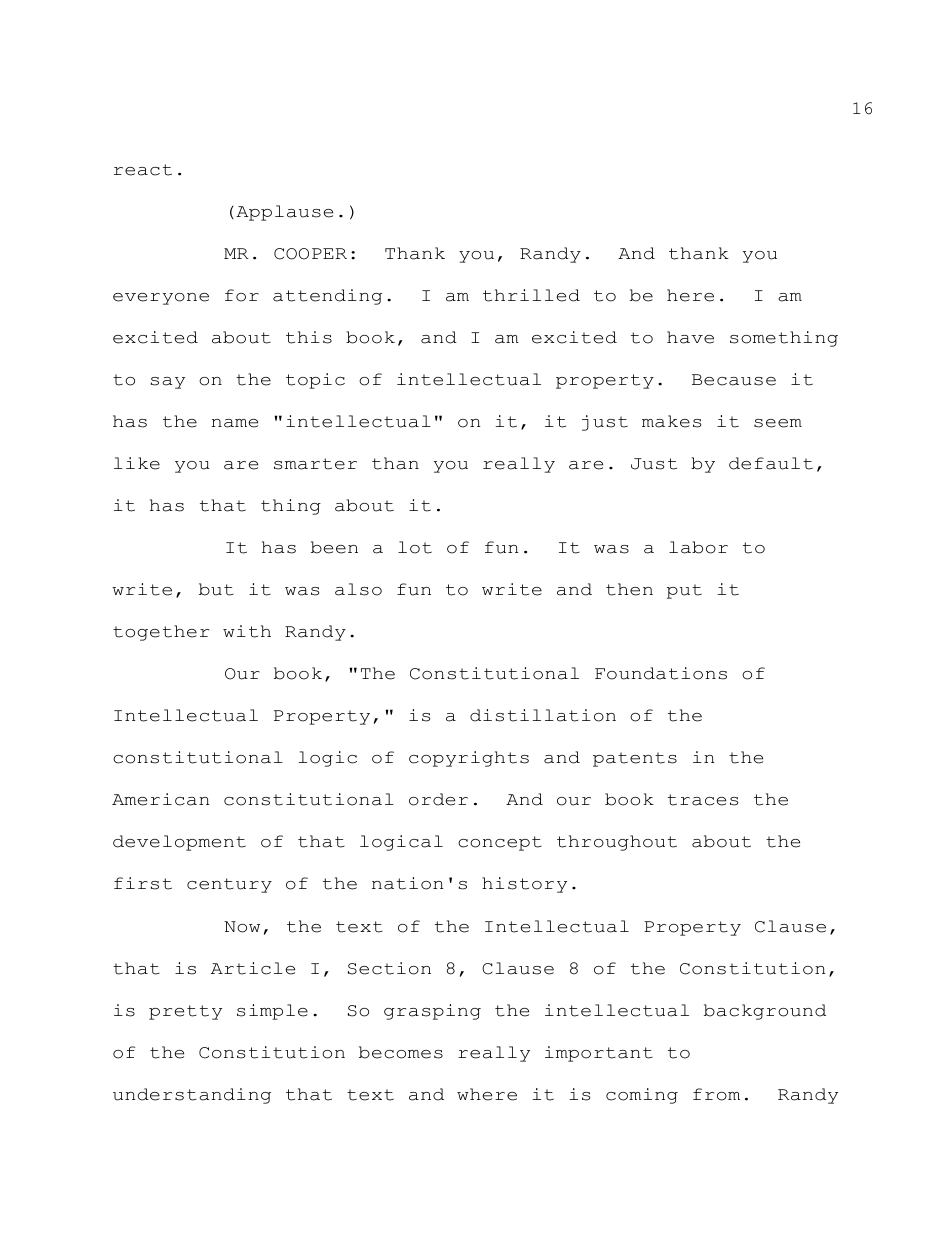 The image size is (952, 1233). What do you see at coordinates (703, 800) in the screenshot?
I see `traces` at bounding box center [703, 800].
